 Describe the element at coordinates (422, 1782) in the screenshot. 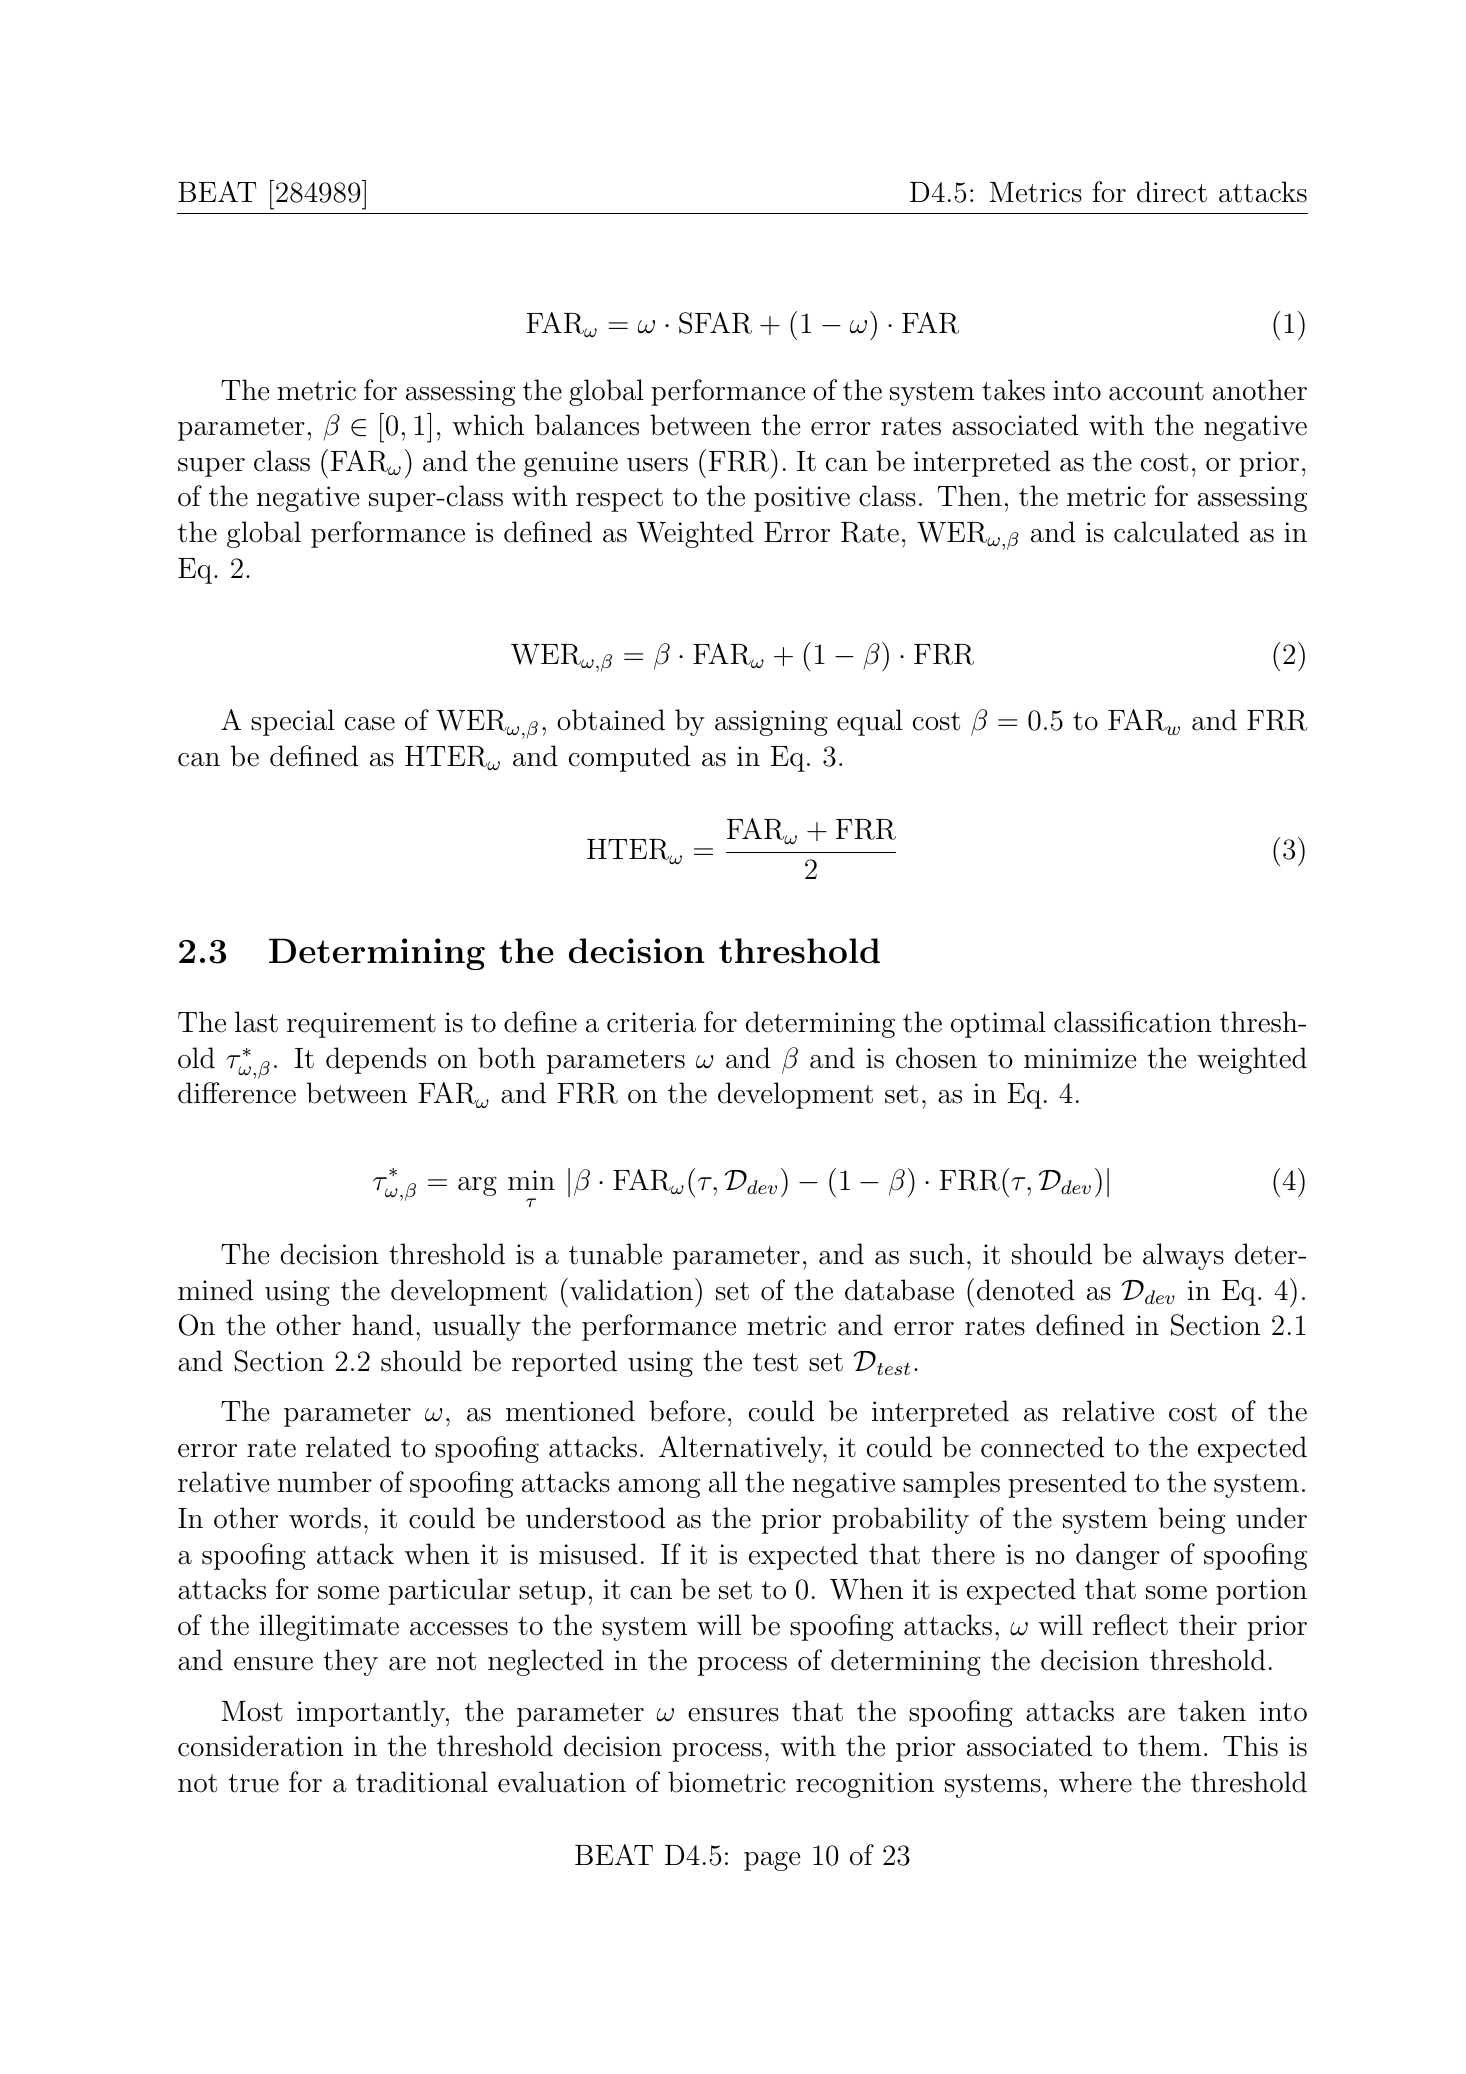

I see `traditional` at that location.
